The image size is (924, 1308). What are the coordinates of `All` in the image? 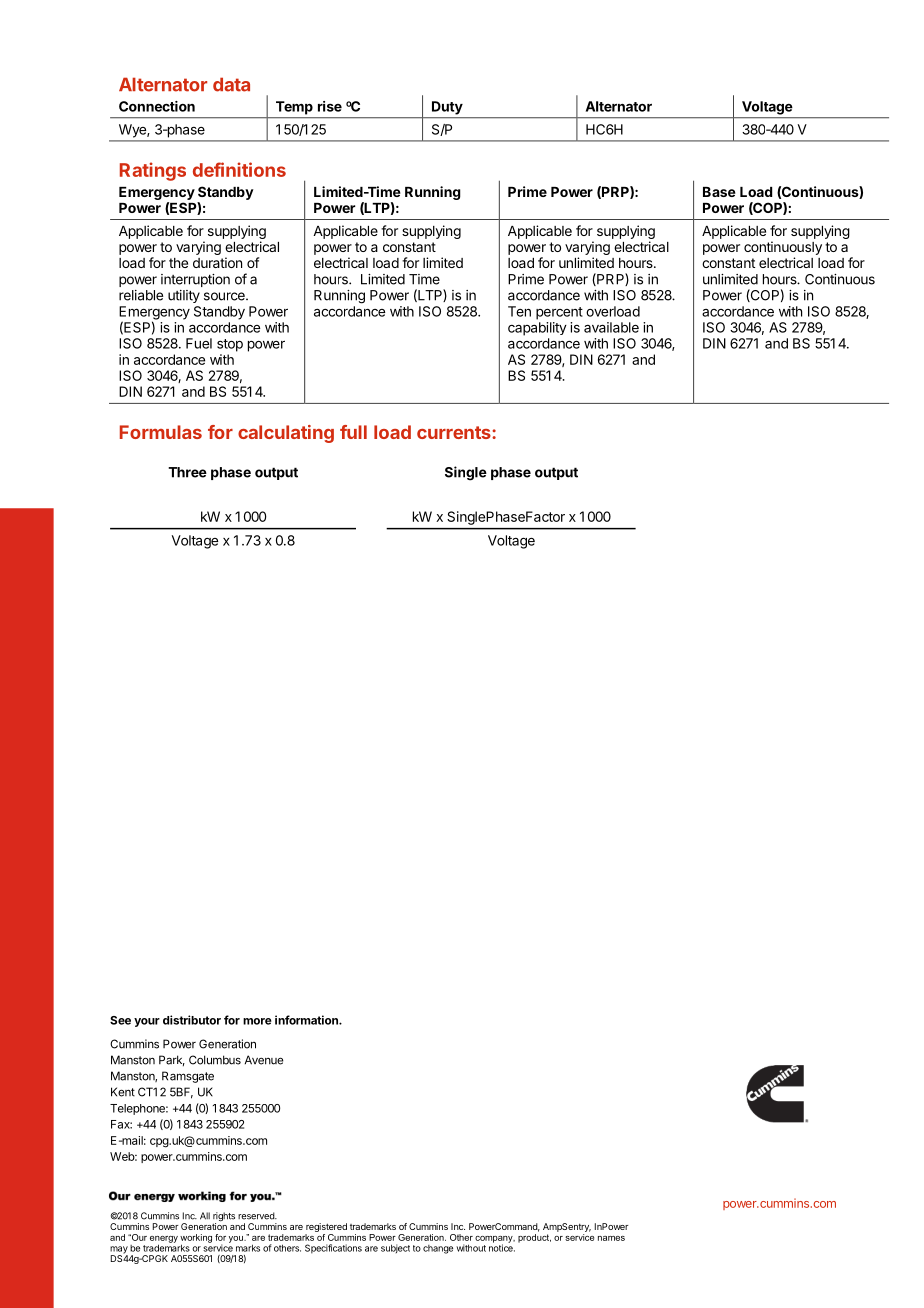 It's located at (205, 1216).
